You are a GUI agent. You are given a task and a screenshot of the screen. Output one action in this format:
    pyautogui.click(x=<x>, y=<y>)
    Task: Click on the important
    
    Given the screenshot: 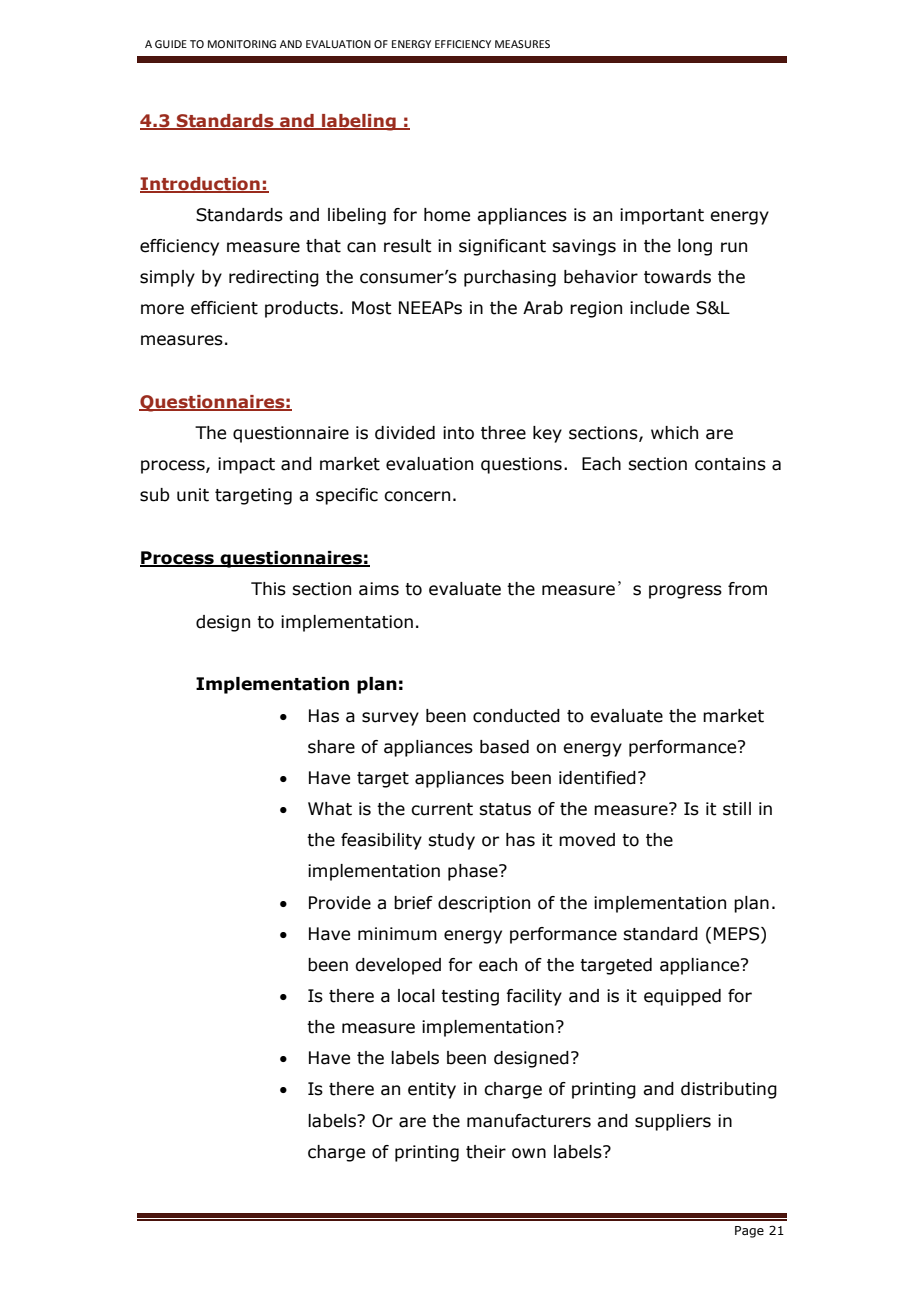 What is the action you would take?
    pyautogui.click(x=662, y=216)
